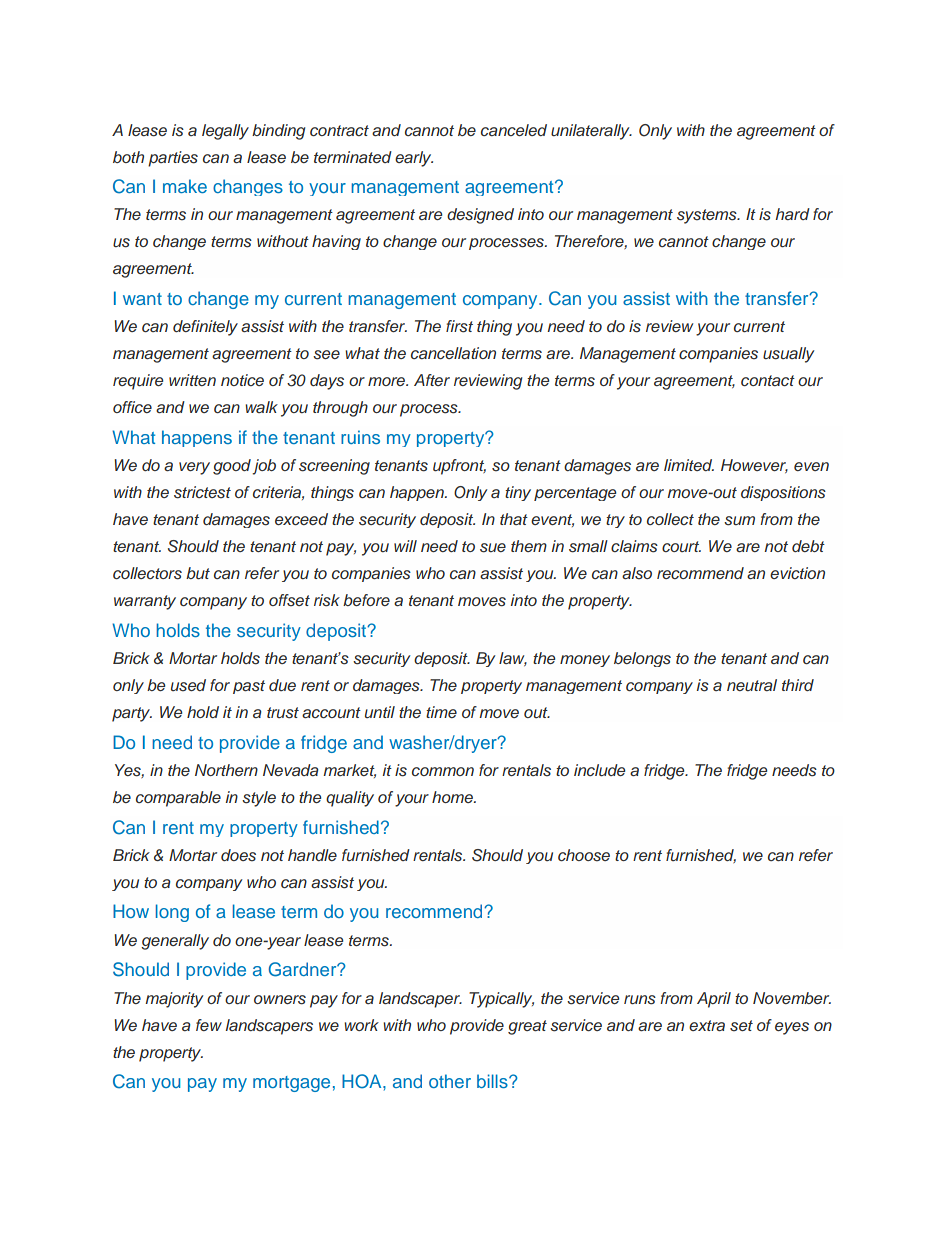 This page has width=952, height=1233. I want to click on However, so click(754, 466).
